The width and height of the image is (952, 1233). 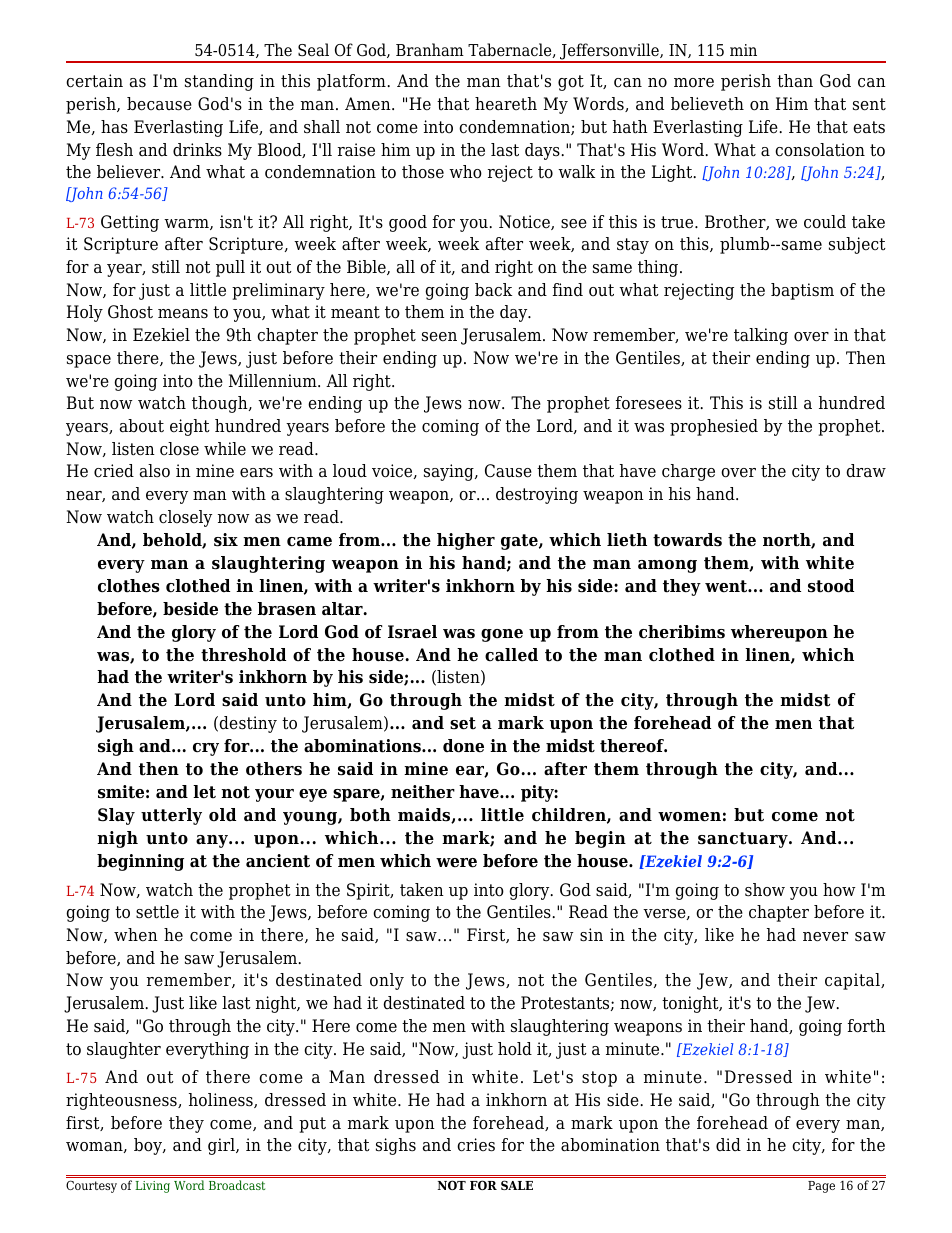 I want to click on talking, so click(x=761, y=336).
